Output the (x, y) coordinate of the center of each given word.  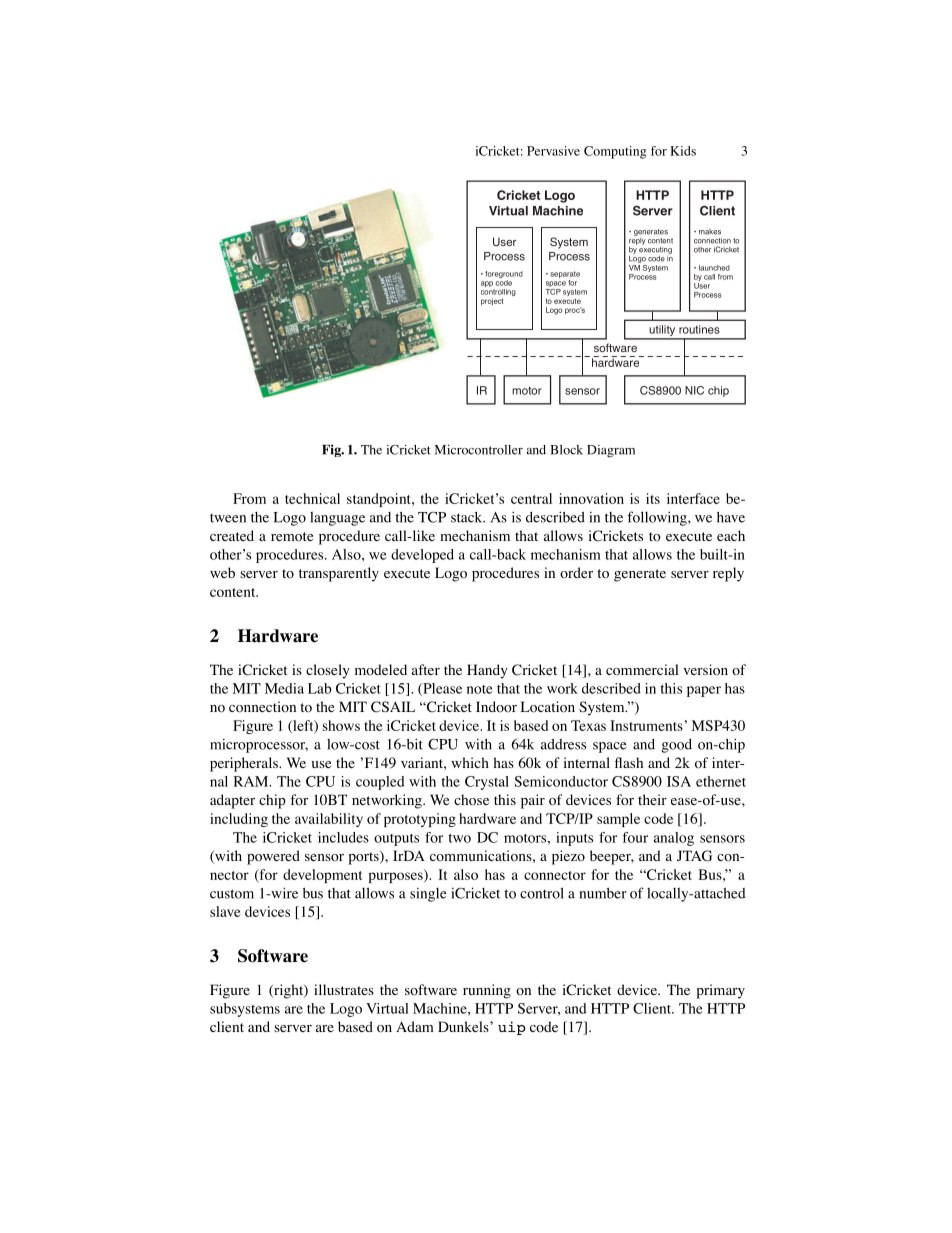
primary (720, 991)
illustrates (344, 989)
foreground (504, 276)
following (658, 518)
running (487, 991)
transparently (339, 574)
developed (422, 556)
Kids (683, 151)
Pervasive (553, 151)
